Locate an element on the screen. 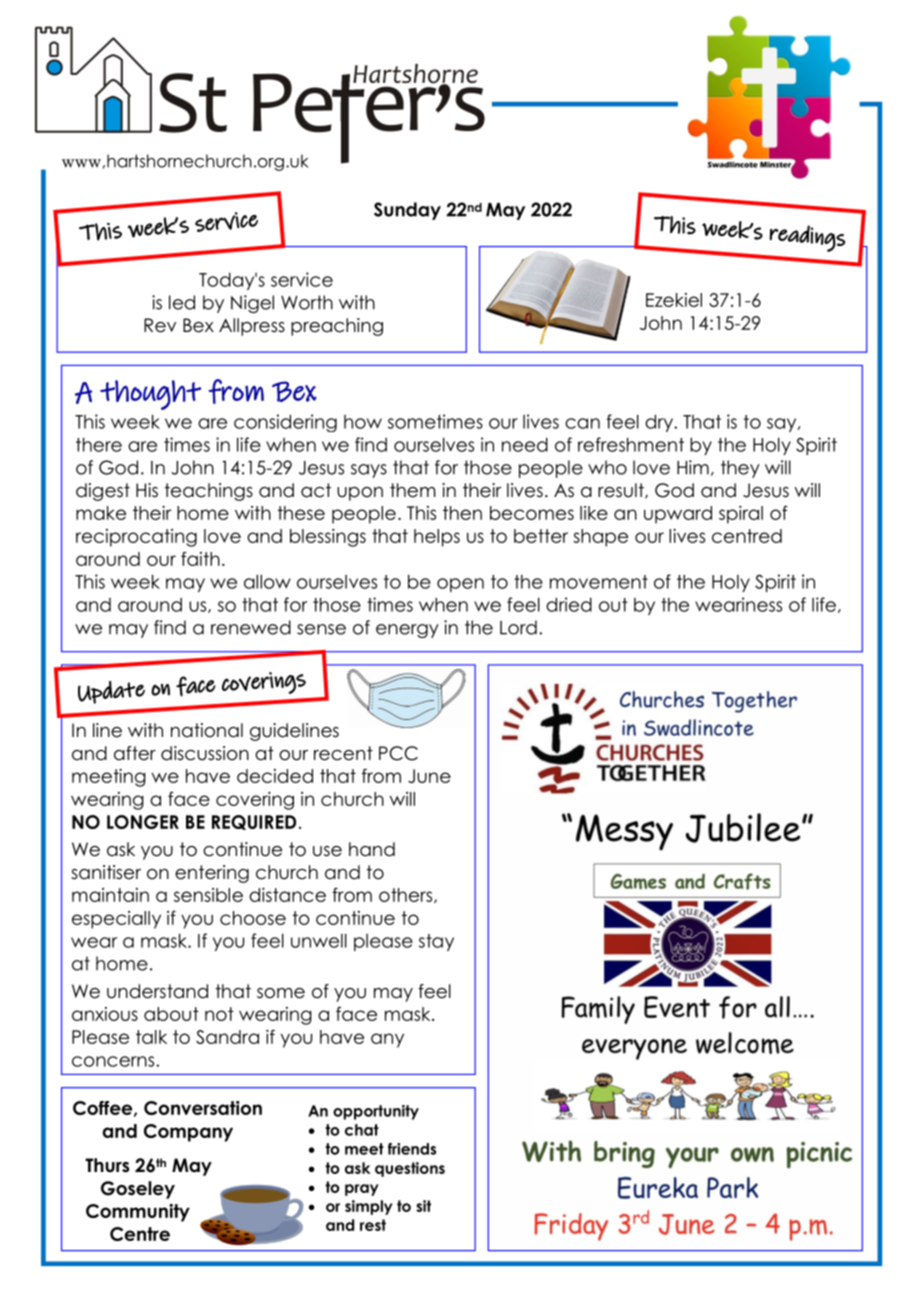 This screenshot has height=1308, width=924. led is located at coordinates (182, 302).
